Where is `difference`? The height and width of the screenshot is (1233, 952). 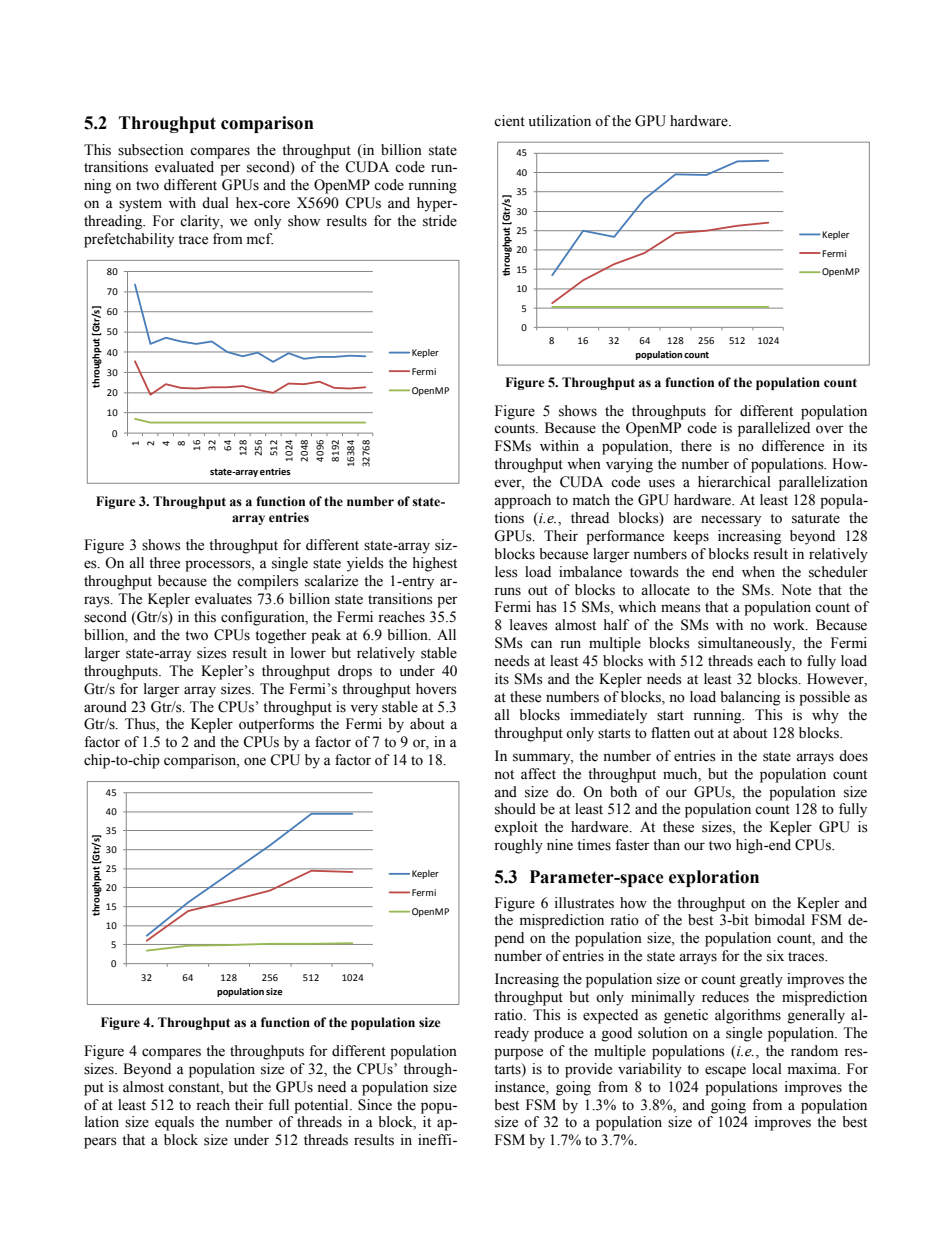
difference is located at coordinates (793, 446).
